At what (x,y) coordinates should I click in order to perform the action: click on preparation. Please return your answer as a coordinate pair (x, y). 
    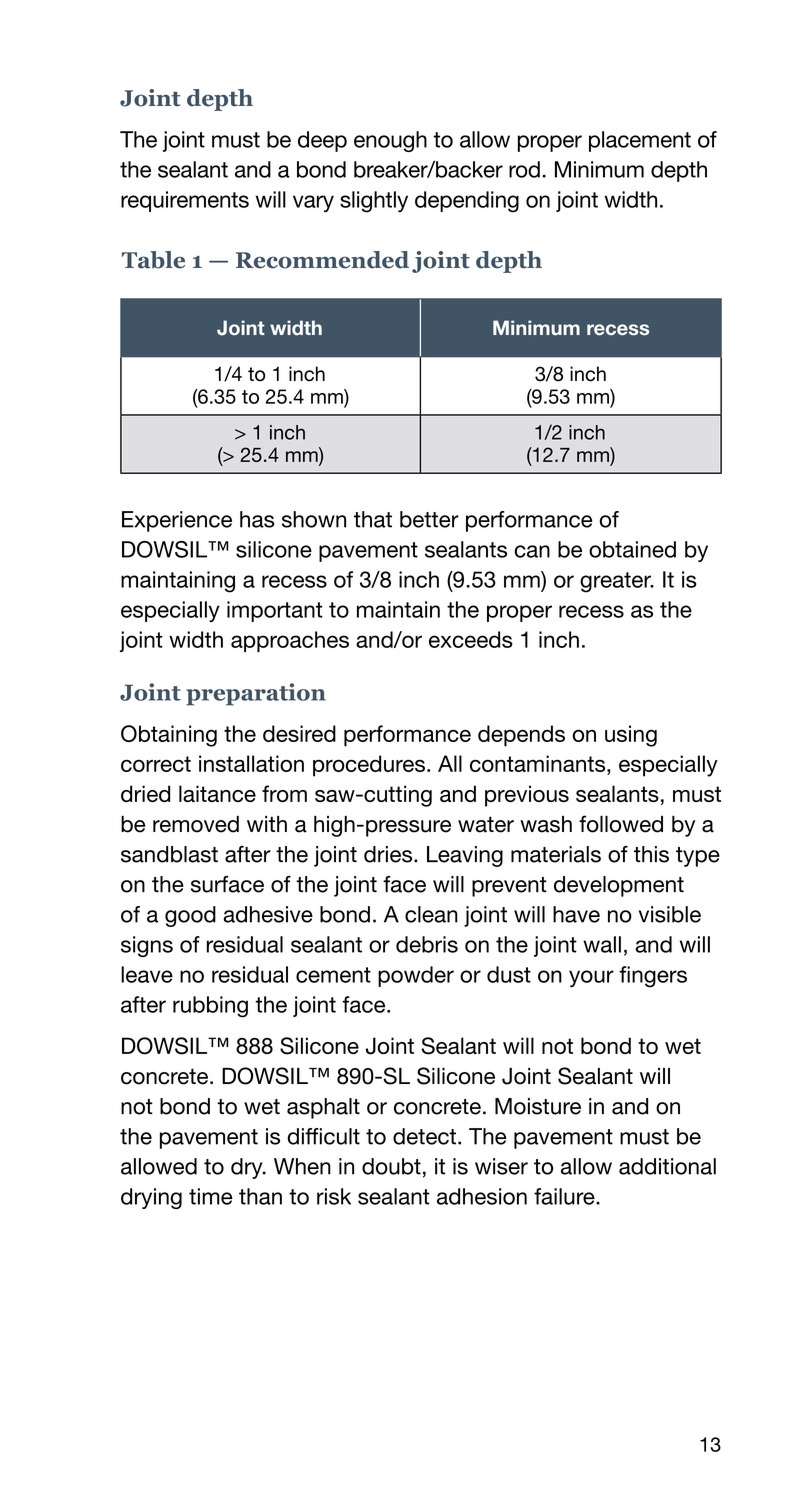
    Looking at the image, I should click on (256, 694).
